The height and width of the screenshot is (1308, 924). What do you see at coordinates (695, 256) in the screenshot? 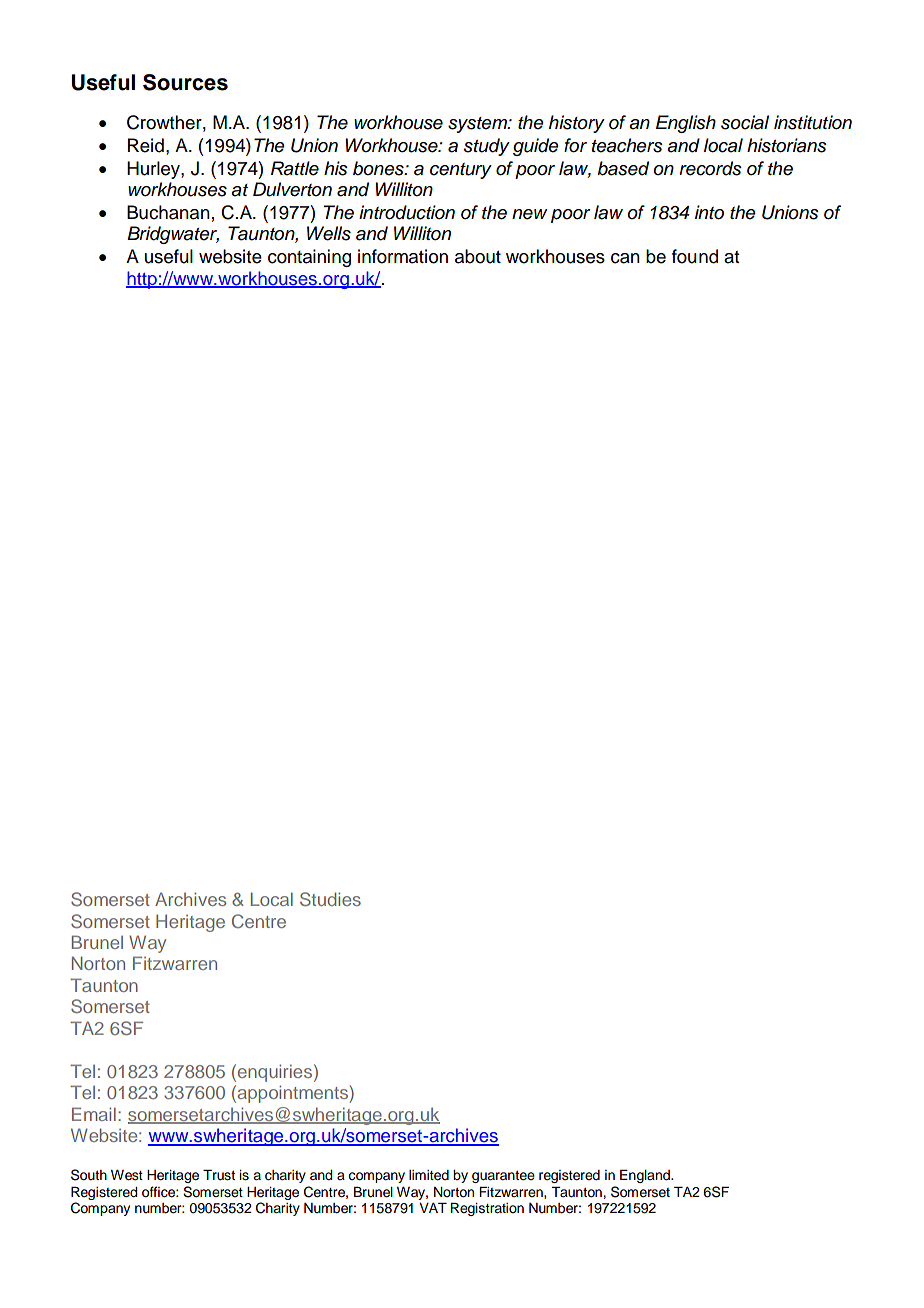
I see `found` at bounding box center [695, 256].
